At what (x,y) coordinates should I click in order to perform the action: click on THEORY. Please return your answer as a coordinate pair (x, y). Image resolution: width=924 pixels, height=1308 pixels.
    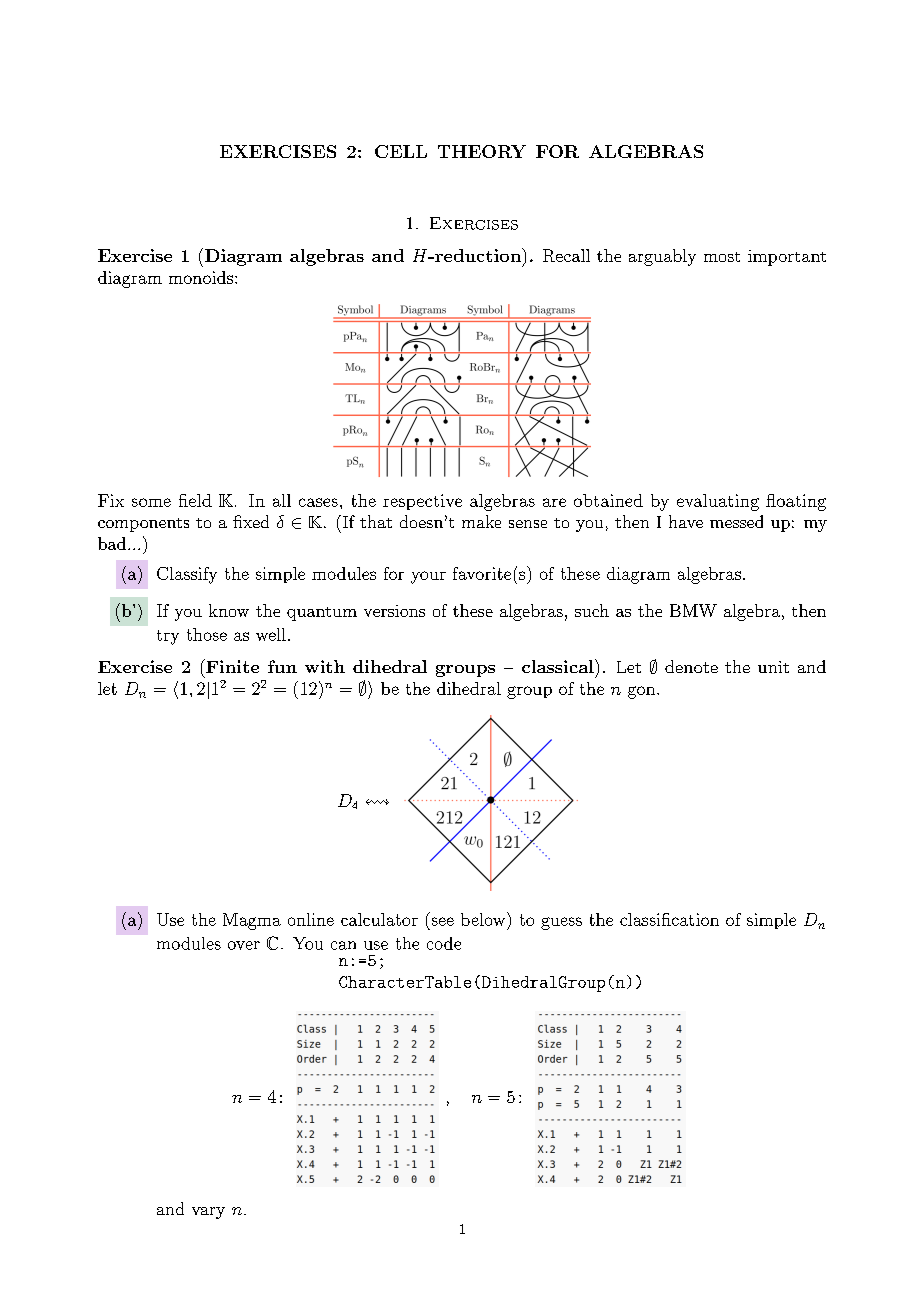
    Looking at the image, I should click on (482, 151).
